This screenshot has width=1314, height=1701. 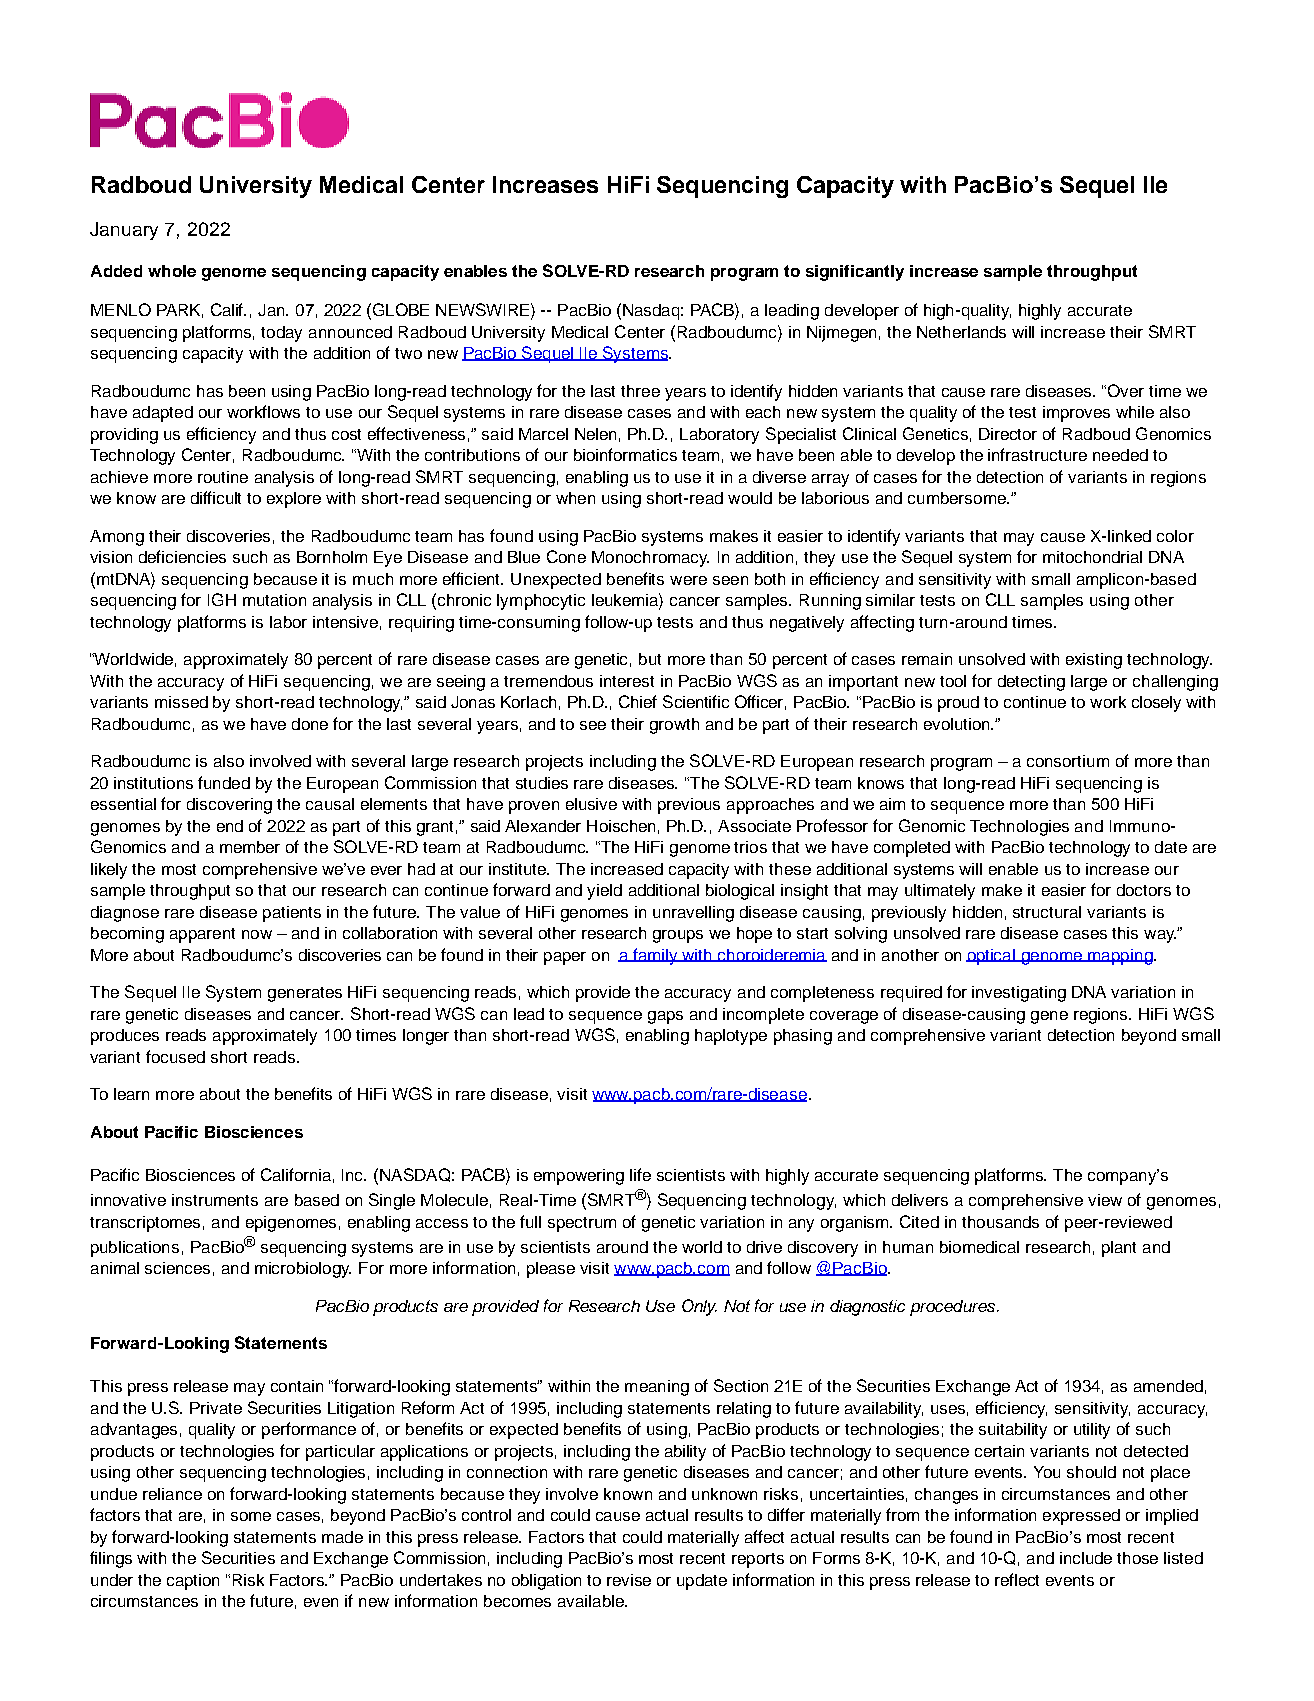 What do you see at coordinates (640, 391) in the screenshot?
I see `three` at bounding box center [640, 391].
